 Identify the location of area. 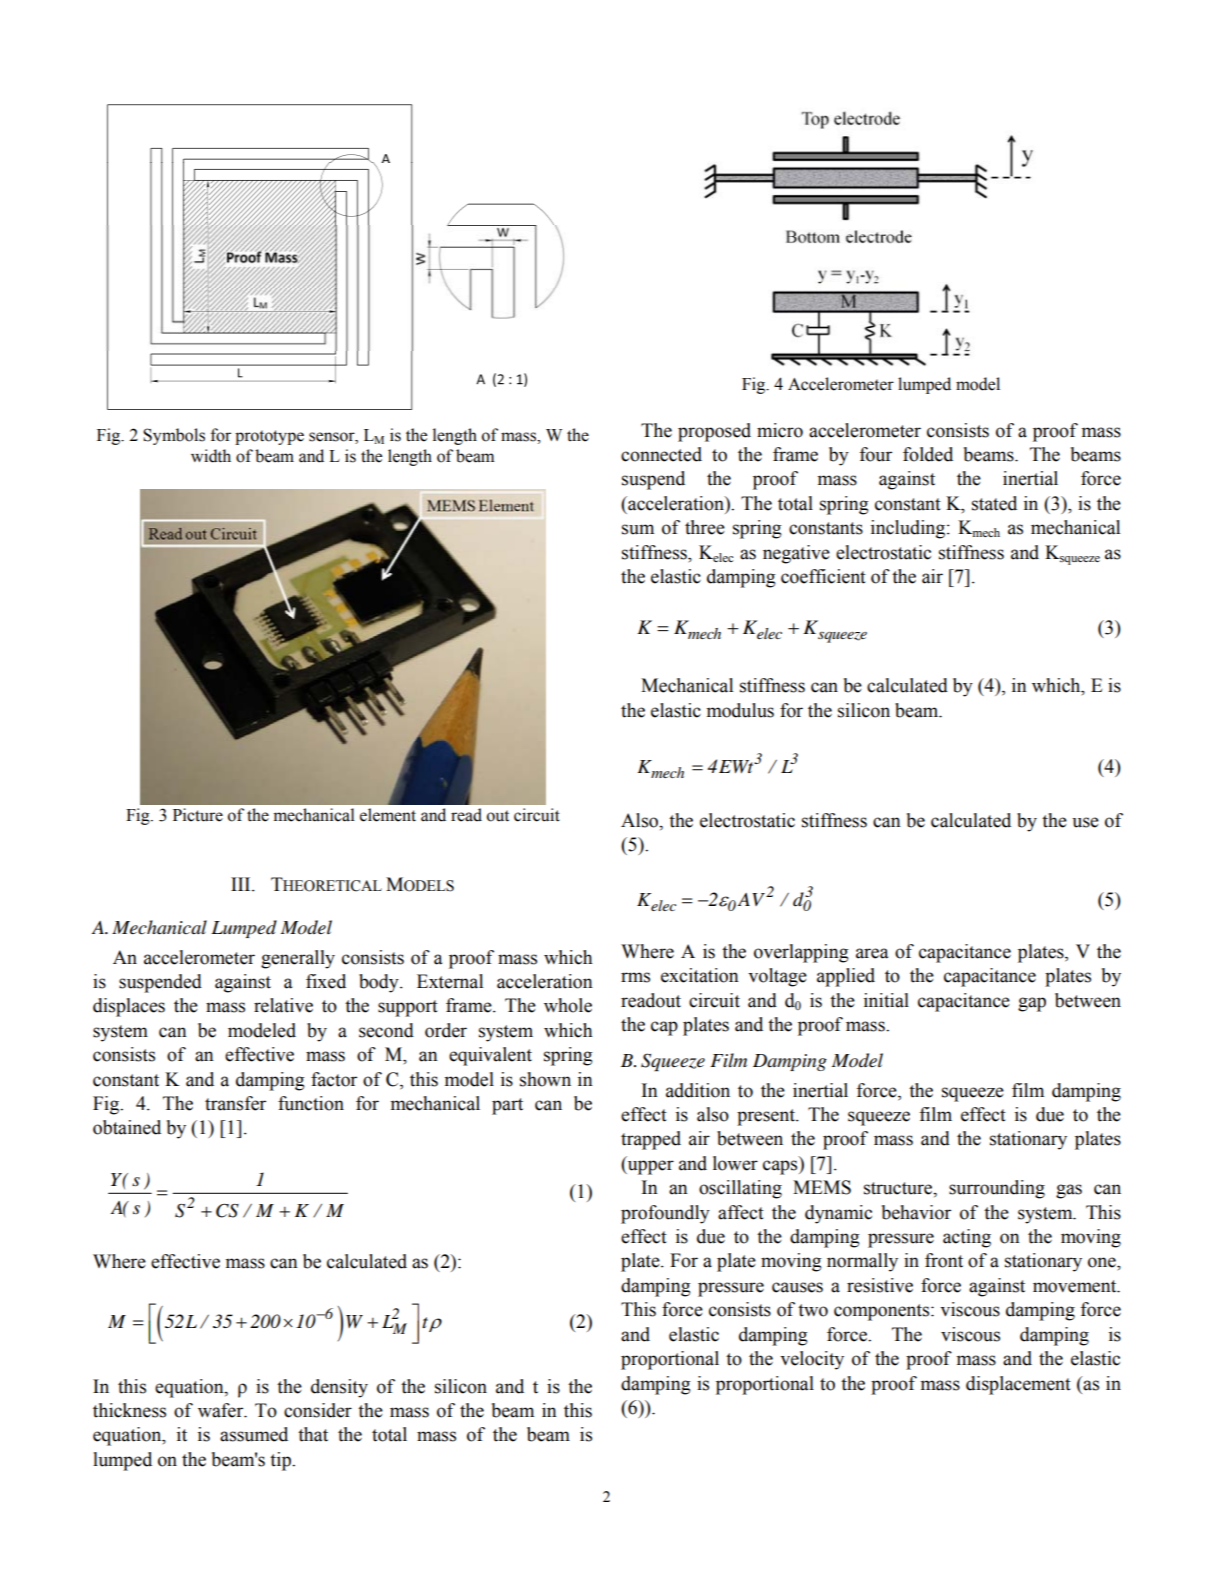
(872, 953).
